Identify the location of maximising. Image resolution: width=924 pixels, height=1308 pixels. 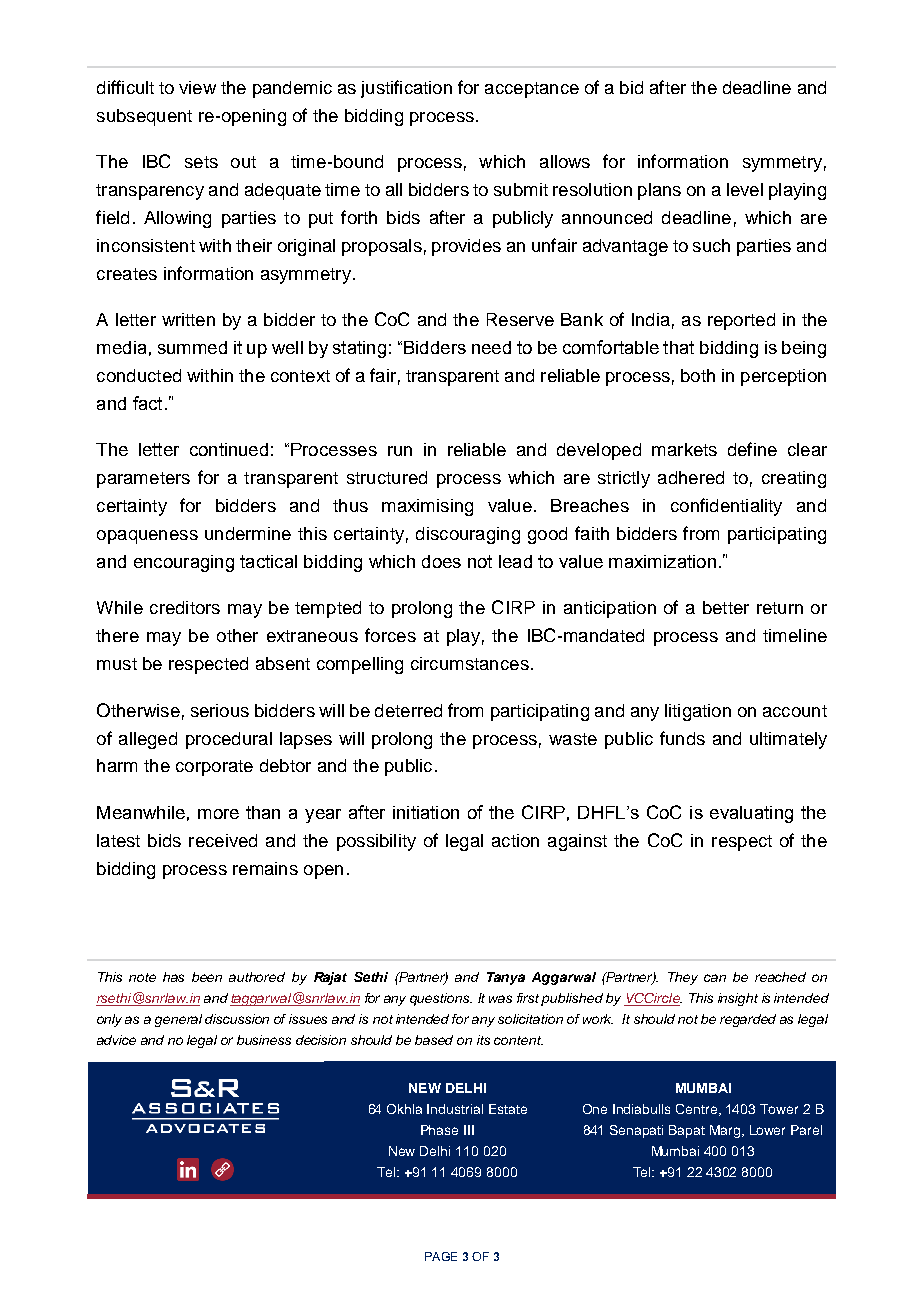
(427, 507).
